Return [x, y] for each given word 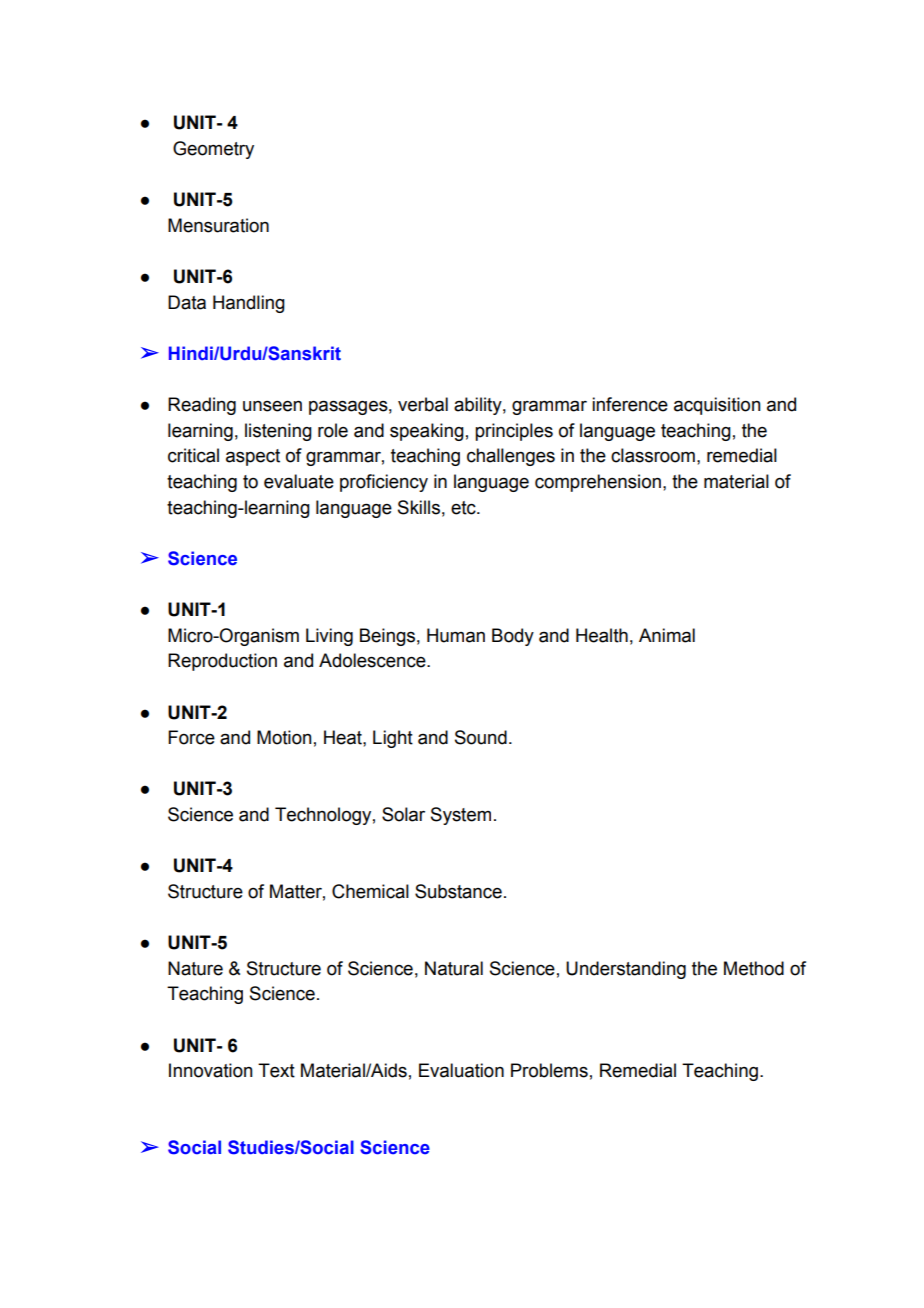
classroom [653, 455]
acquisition [717, 406]
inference [630, 404]
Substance [458, 891]
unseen [272, 406]
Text [276, 1070]
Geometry [213, 150]
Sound [481, 737]
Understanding [626, 970]
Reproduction [222, 662]
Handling [249, 304]
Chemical [370, 891]
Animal [667, 635]
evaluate [299, 481]
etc [464, 508]
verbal [423, 404]
